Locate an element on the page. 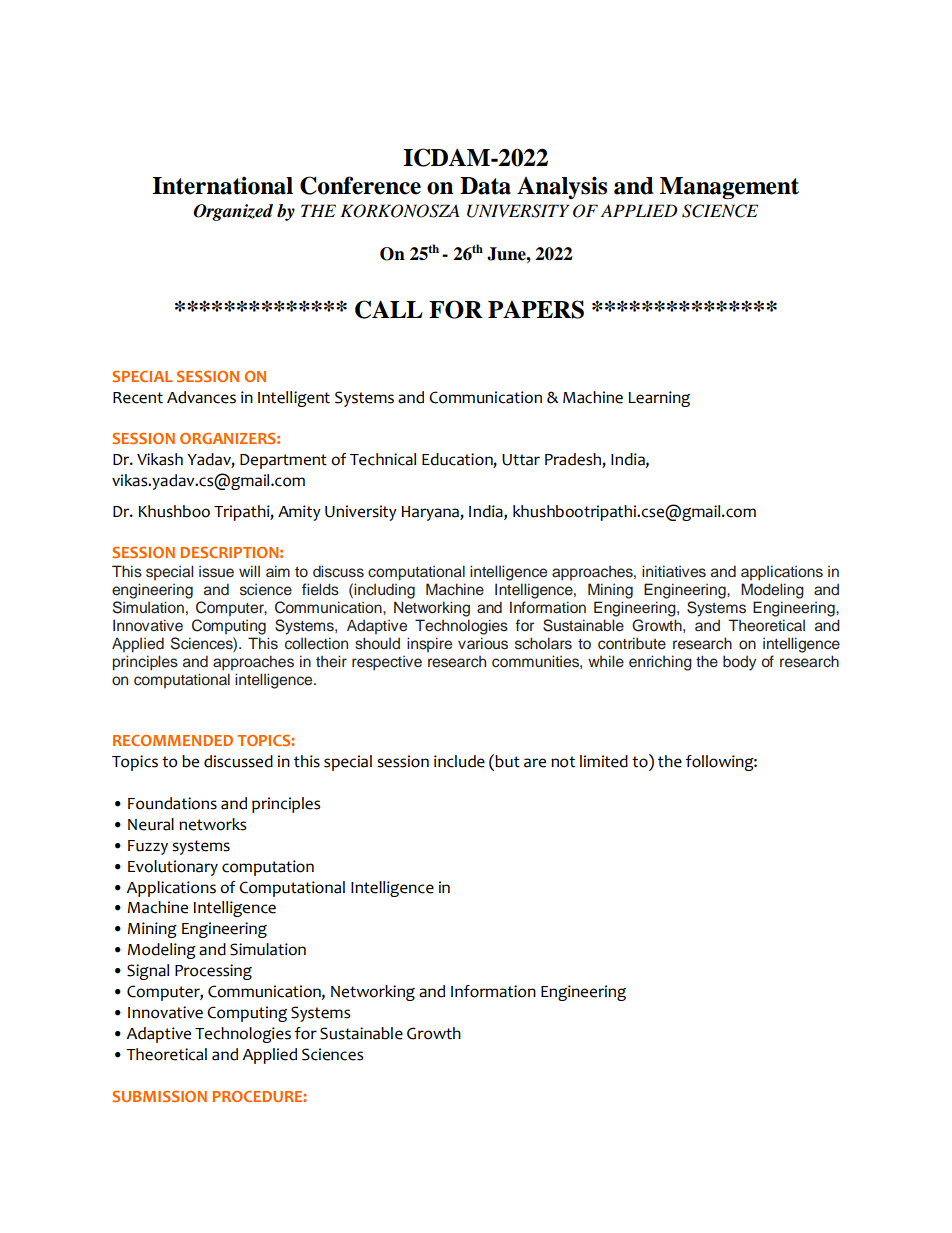  Data is located at coordinates (485, 186).
